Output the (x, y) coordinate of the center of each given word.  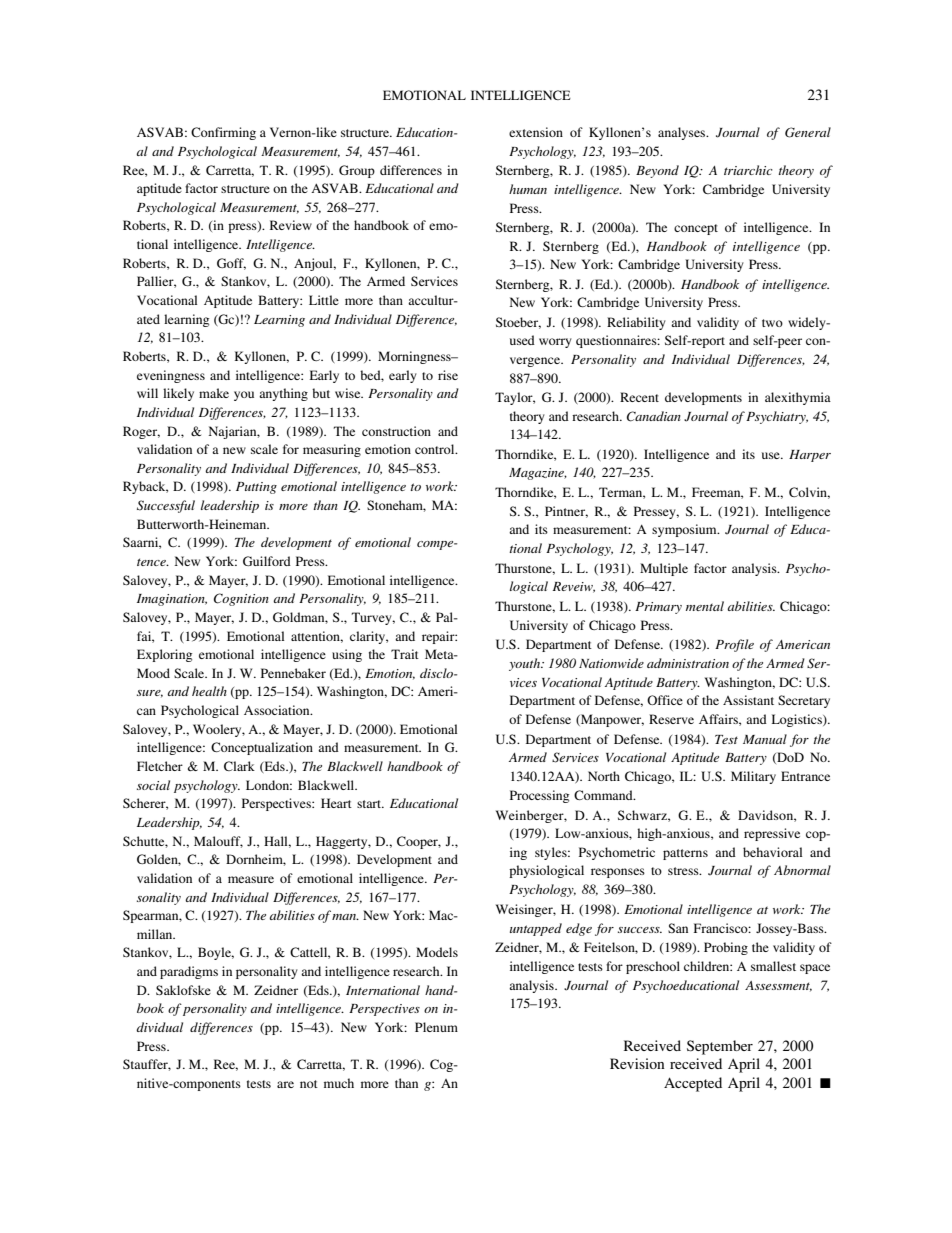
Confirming (223, 133)
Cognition (241, 599)
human (528, 189)
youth (526, 664)
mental (705, 606)
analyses (683, 133)
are (285, 1084)
